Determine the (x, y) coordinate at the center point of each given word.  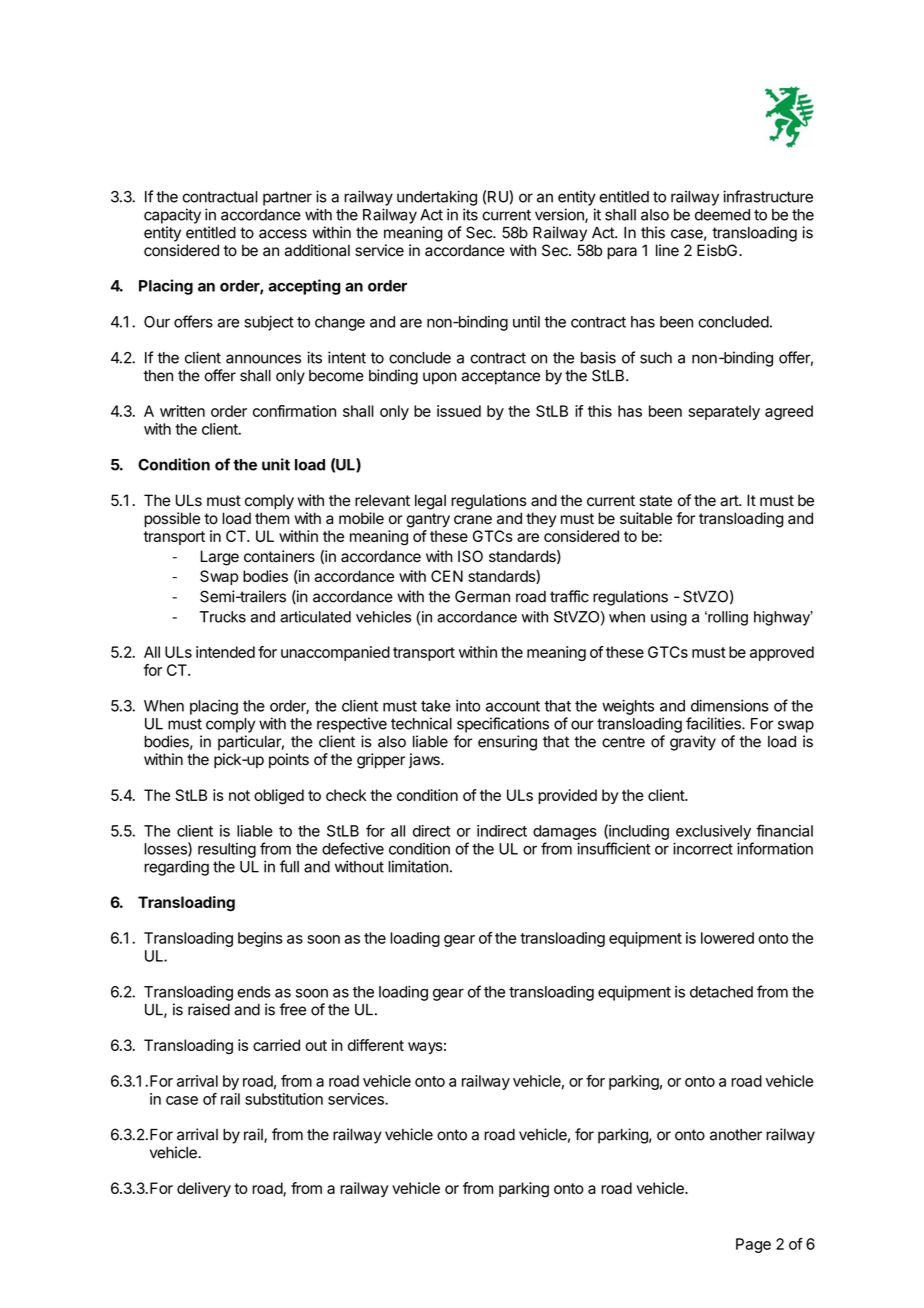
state (655, 501)
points (289, 760)
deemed (722, 215)
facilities (714, 723)
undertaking (437, 198)
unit (276, 464)
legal (430, 502)
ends (254, 992)
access (283, 234)
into (468, 706)
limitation (418, 866)
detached (721, 992)
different (376, 1045)
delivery (204, 1189)
